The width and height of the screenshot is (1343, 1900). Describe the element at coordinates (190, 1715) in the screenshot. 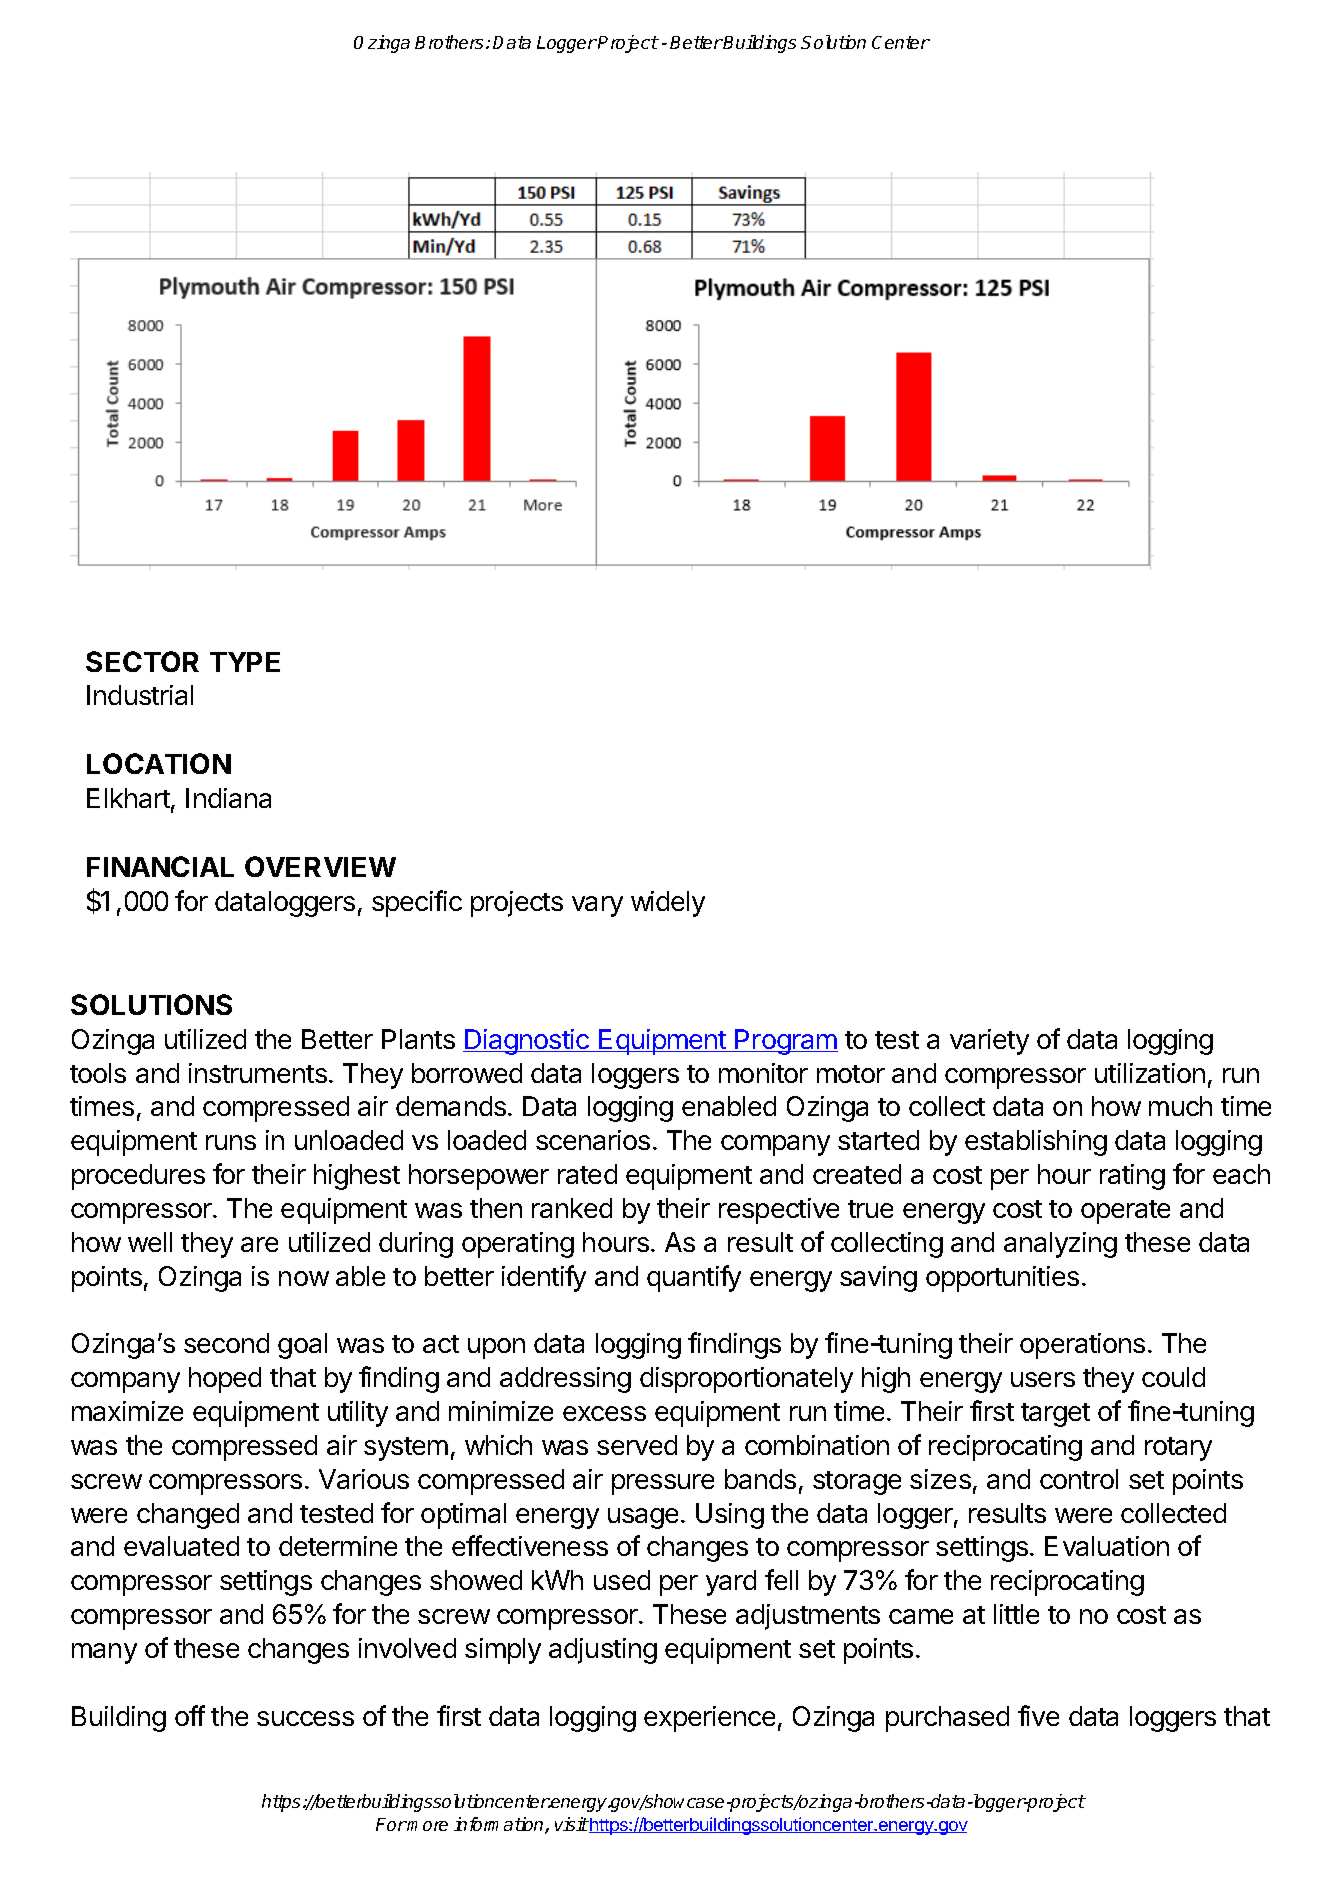

I see `off` at that location.
